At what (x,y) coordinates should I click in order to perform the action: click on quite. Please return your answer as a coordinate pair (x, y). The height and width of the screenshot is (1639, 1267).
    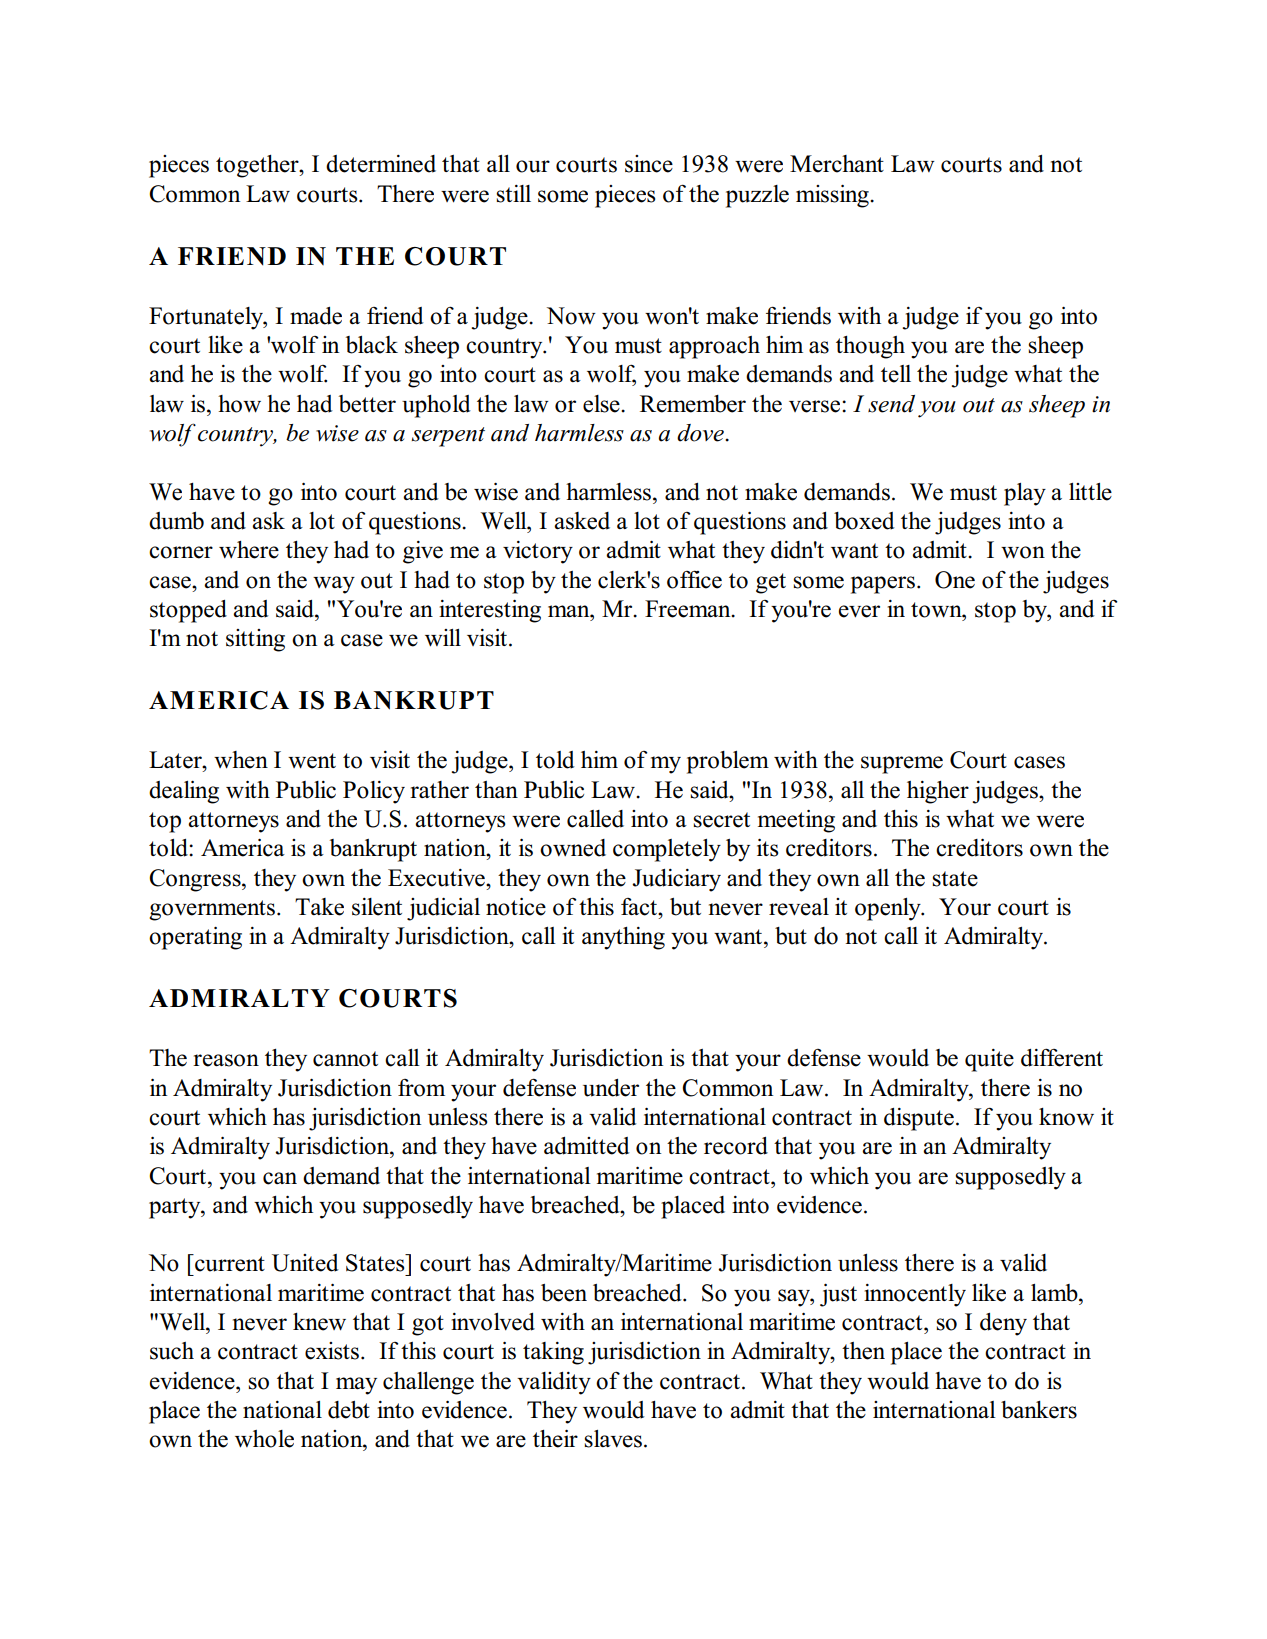
    Looking at the image, I should click on (989, 1060).
